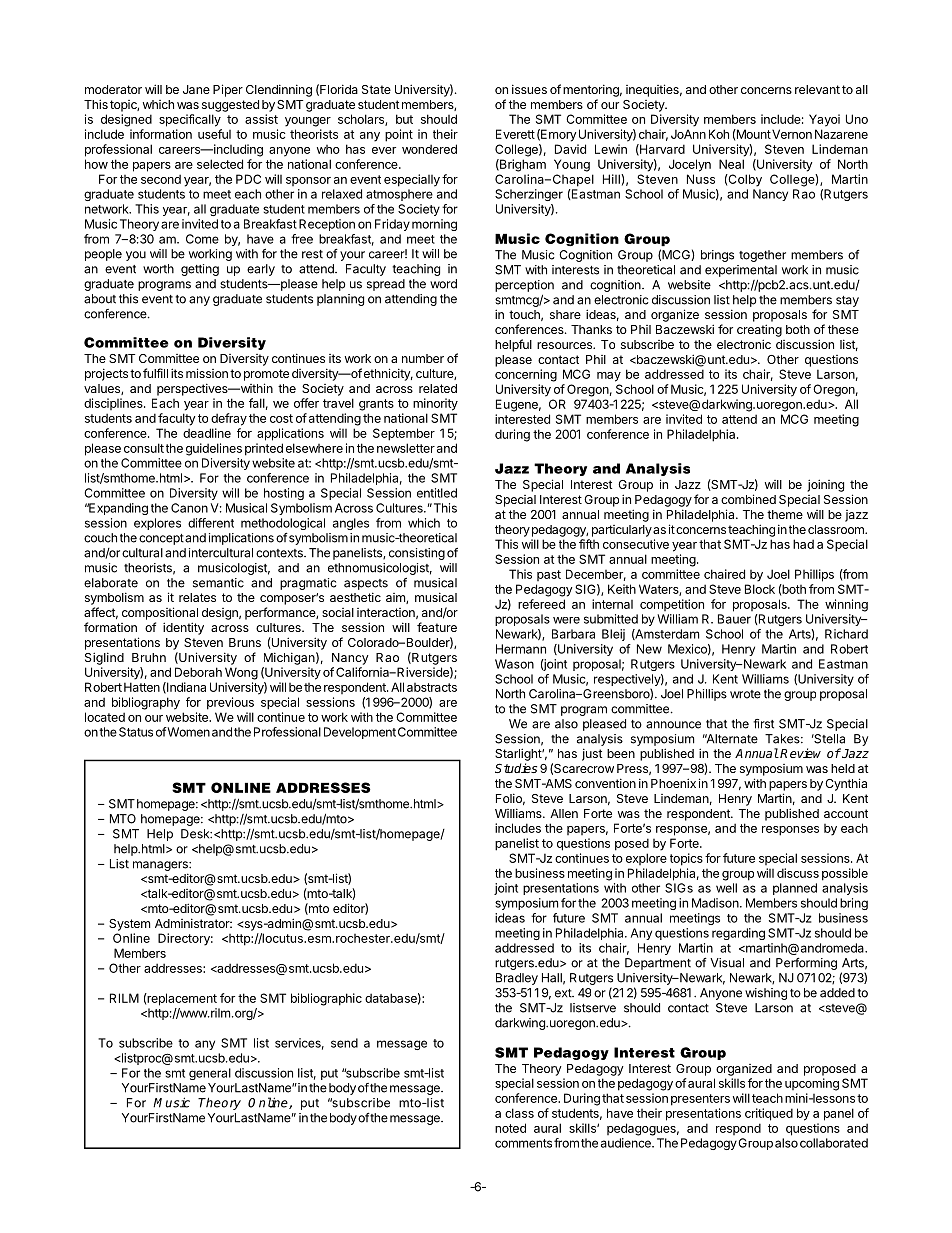 This screenshot has height=1233, width=952. Describe the element at coordinates (437, 627) in the screenshot. I see `feature` at that location.
